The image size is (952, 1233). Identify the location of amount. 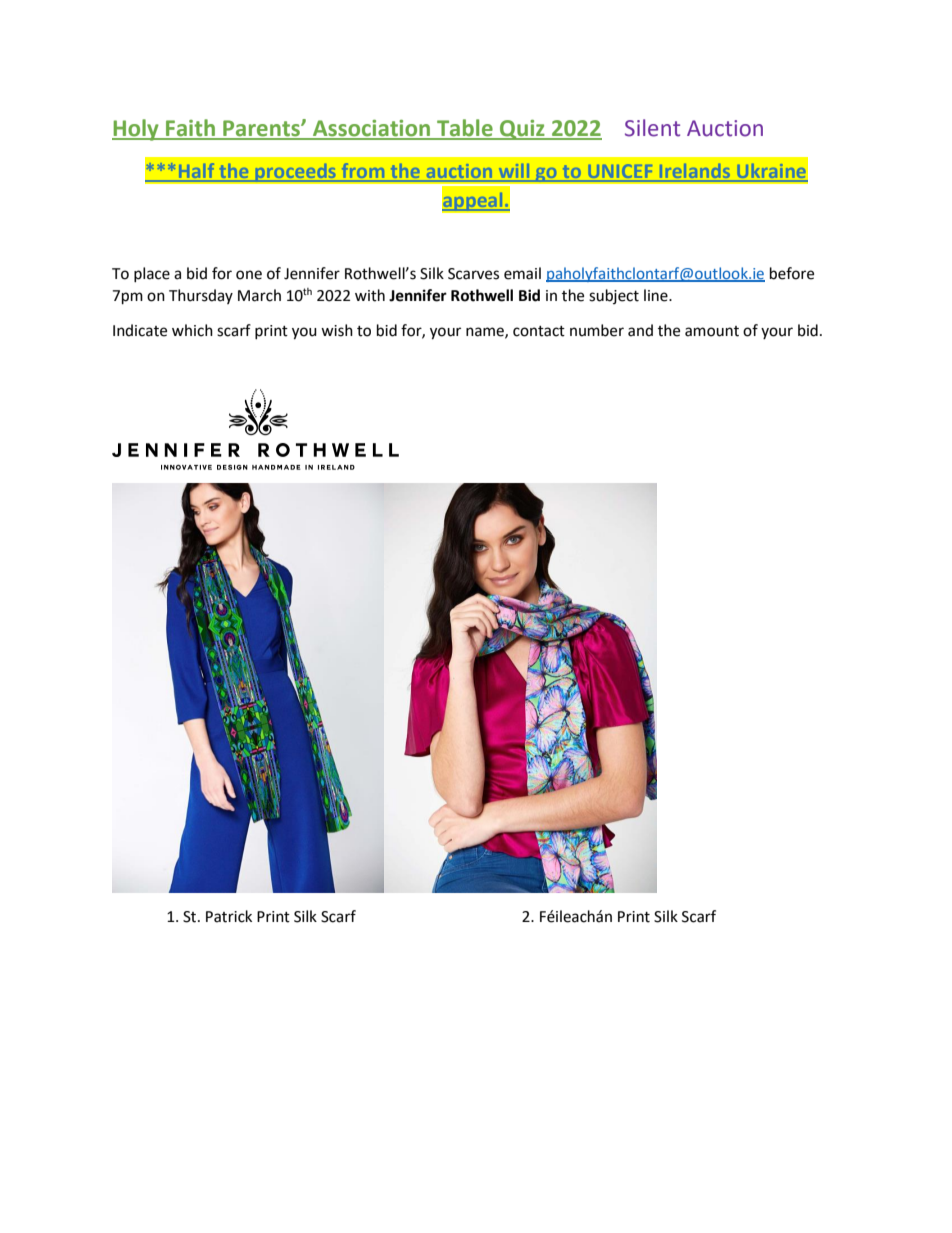
(712, 331).
